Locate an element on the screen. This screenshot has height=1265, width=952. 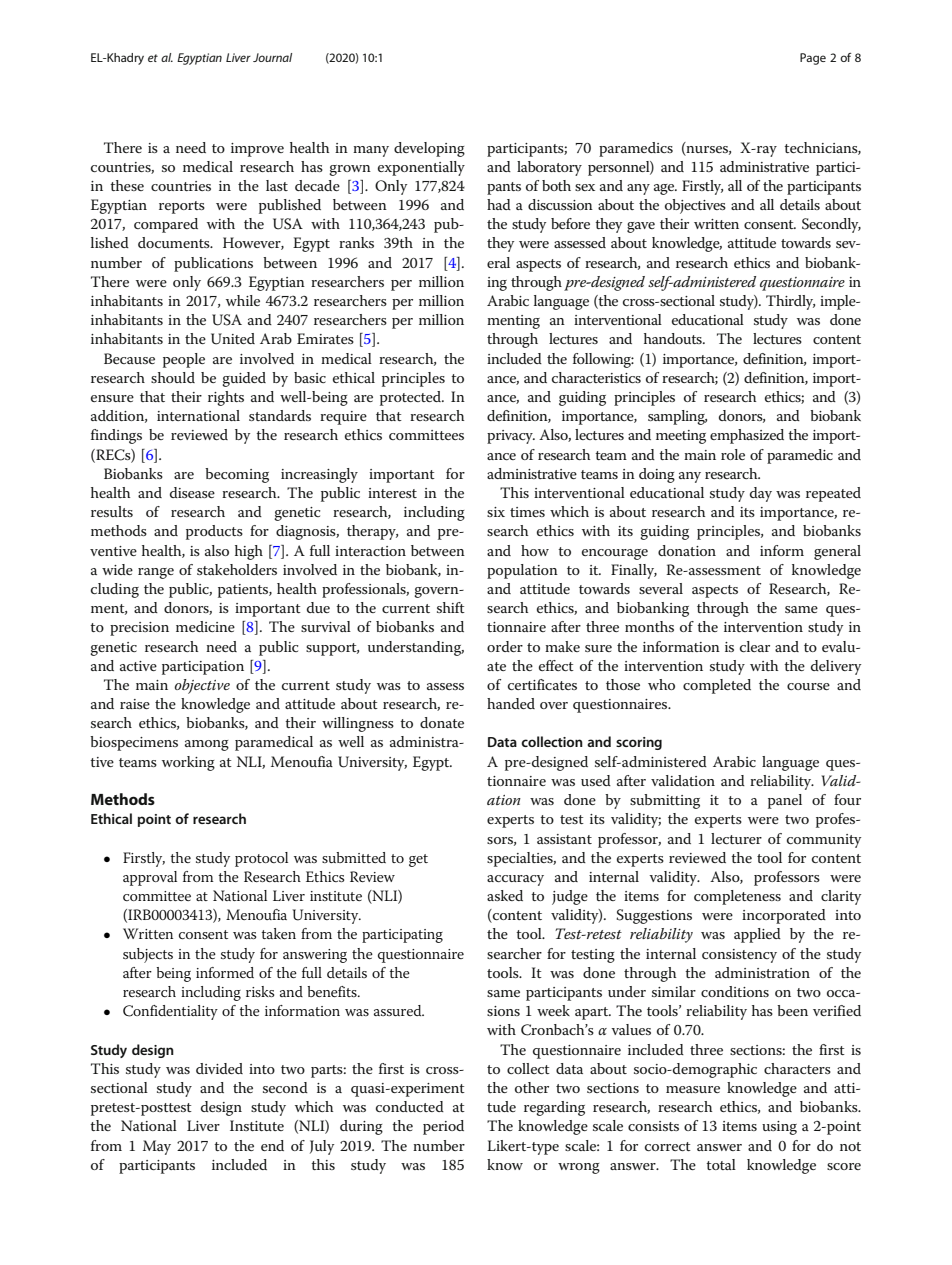
Journal is located at coordinates (272, 57).
